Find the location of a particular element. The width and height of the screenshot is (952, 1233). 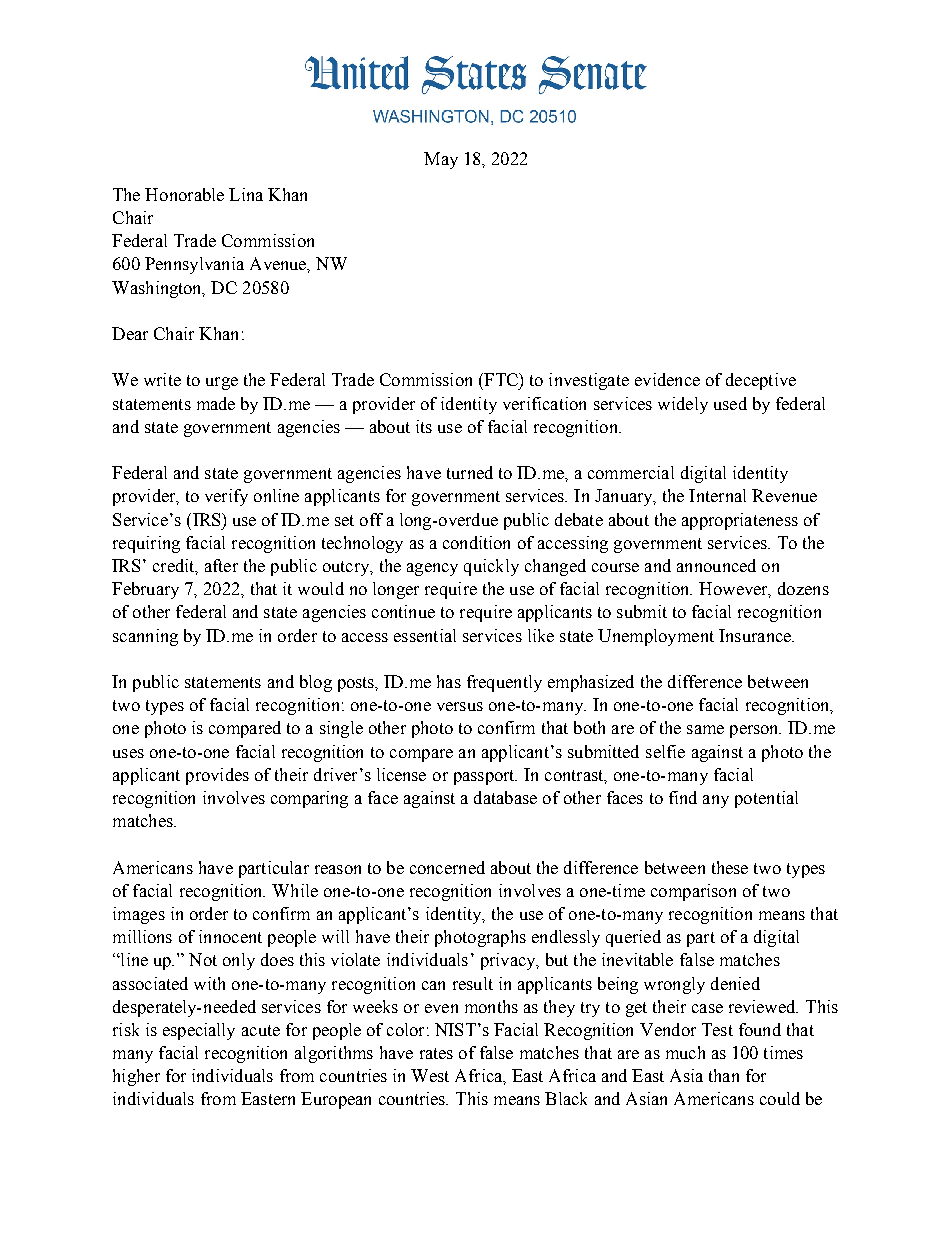

verify is located at coordinates (226, 497).
